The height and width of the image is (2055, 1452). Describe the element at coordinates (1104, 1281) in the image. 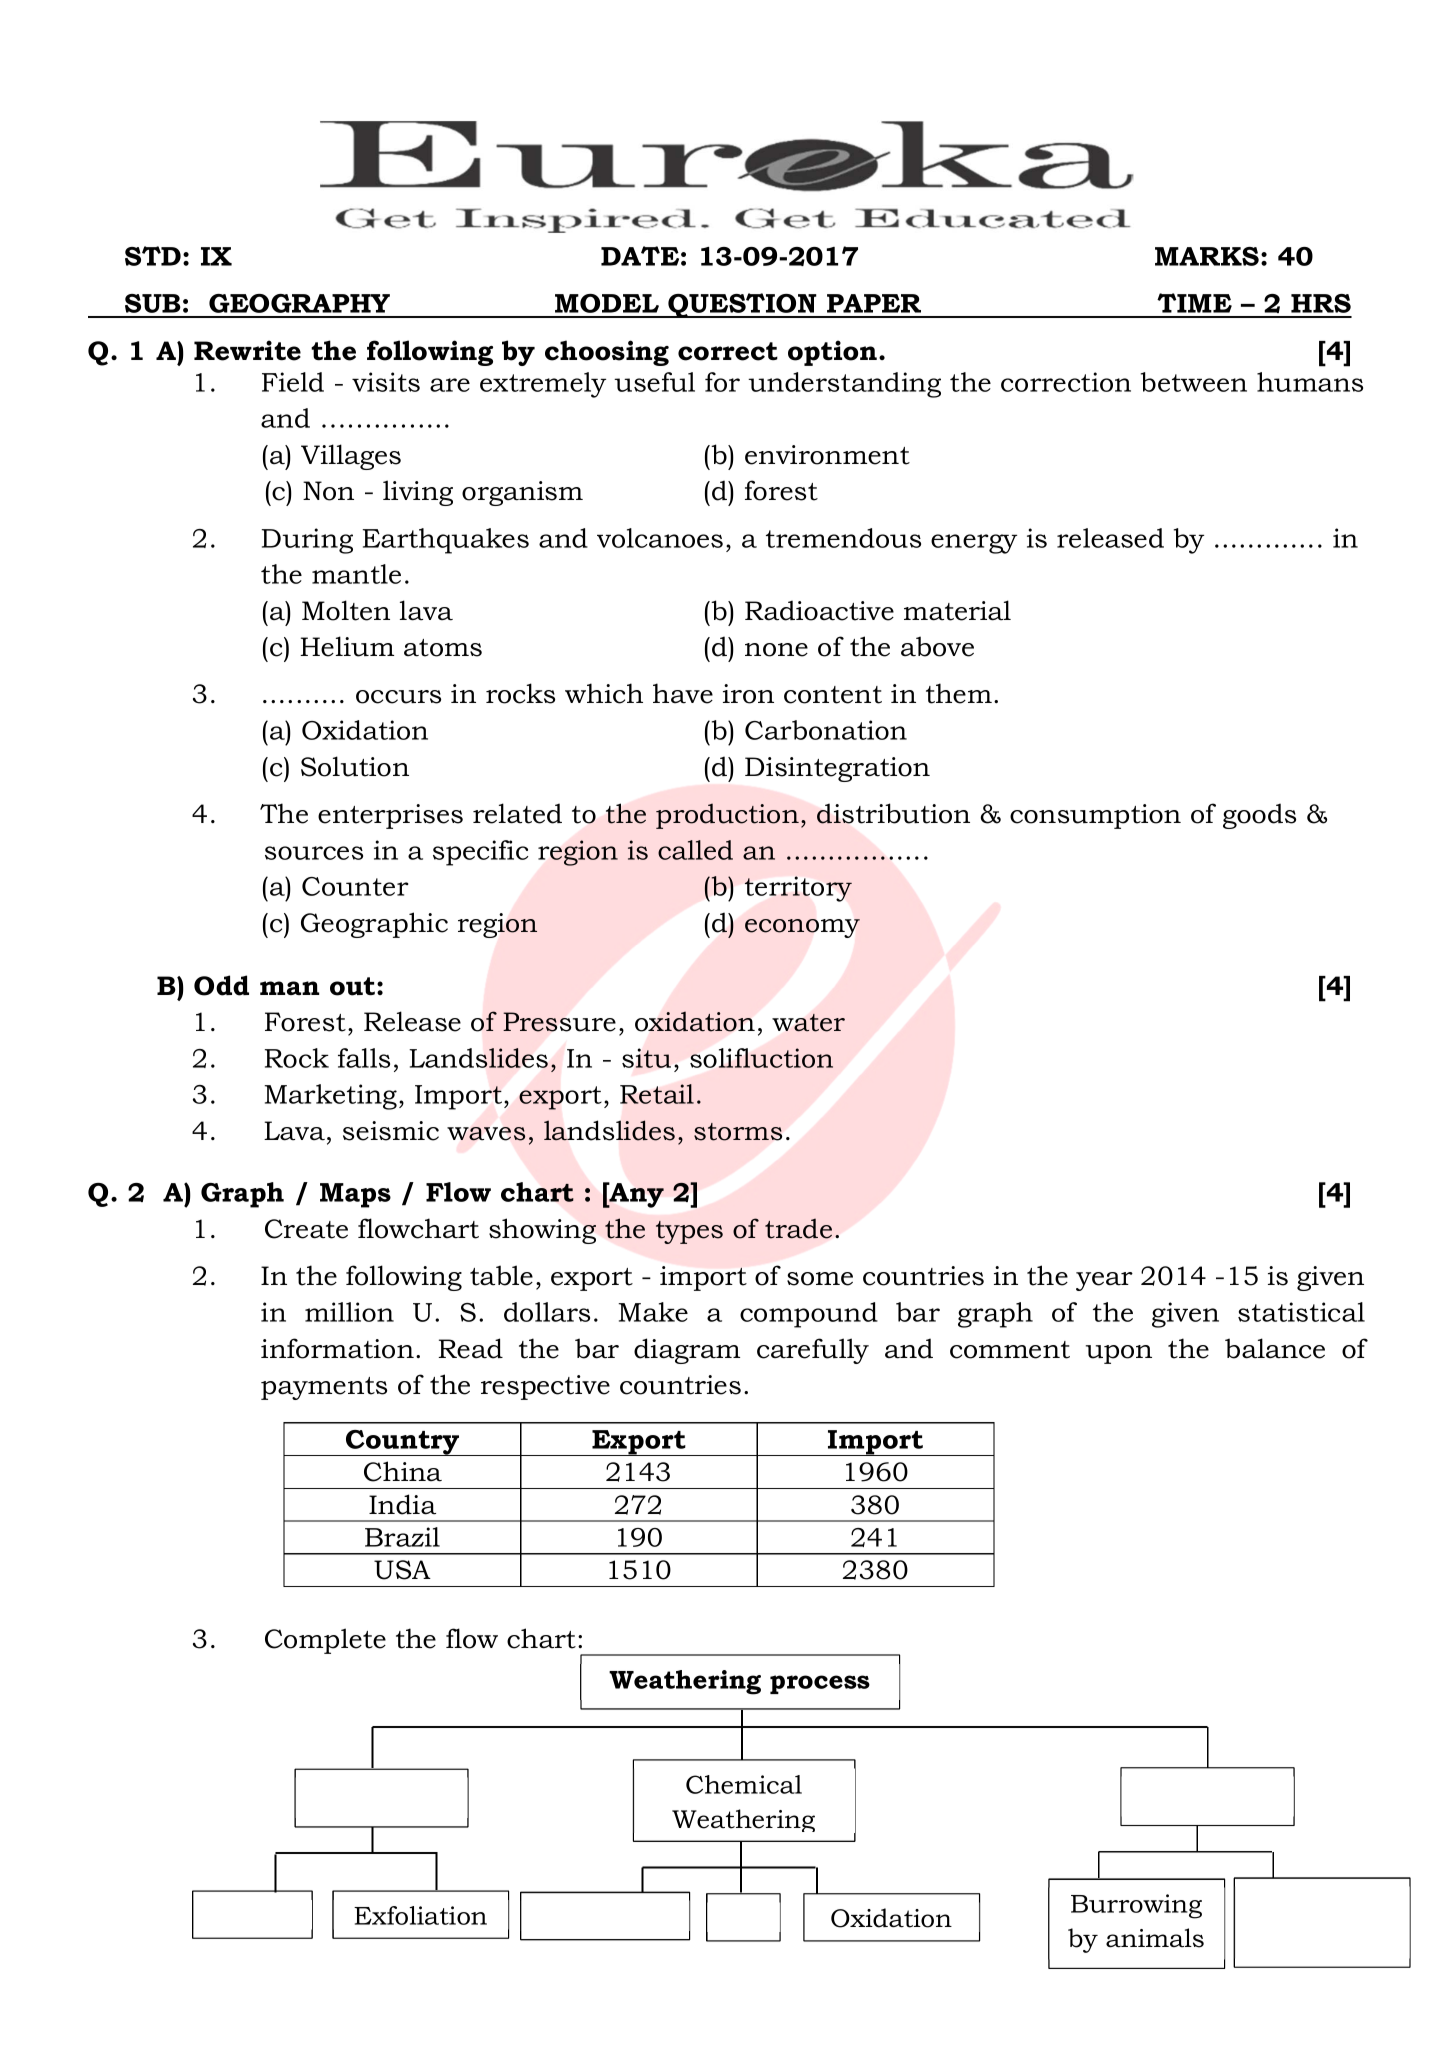

I see `year` at that location.
